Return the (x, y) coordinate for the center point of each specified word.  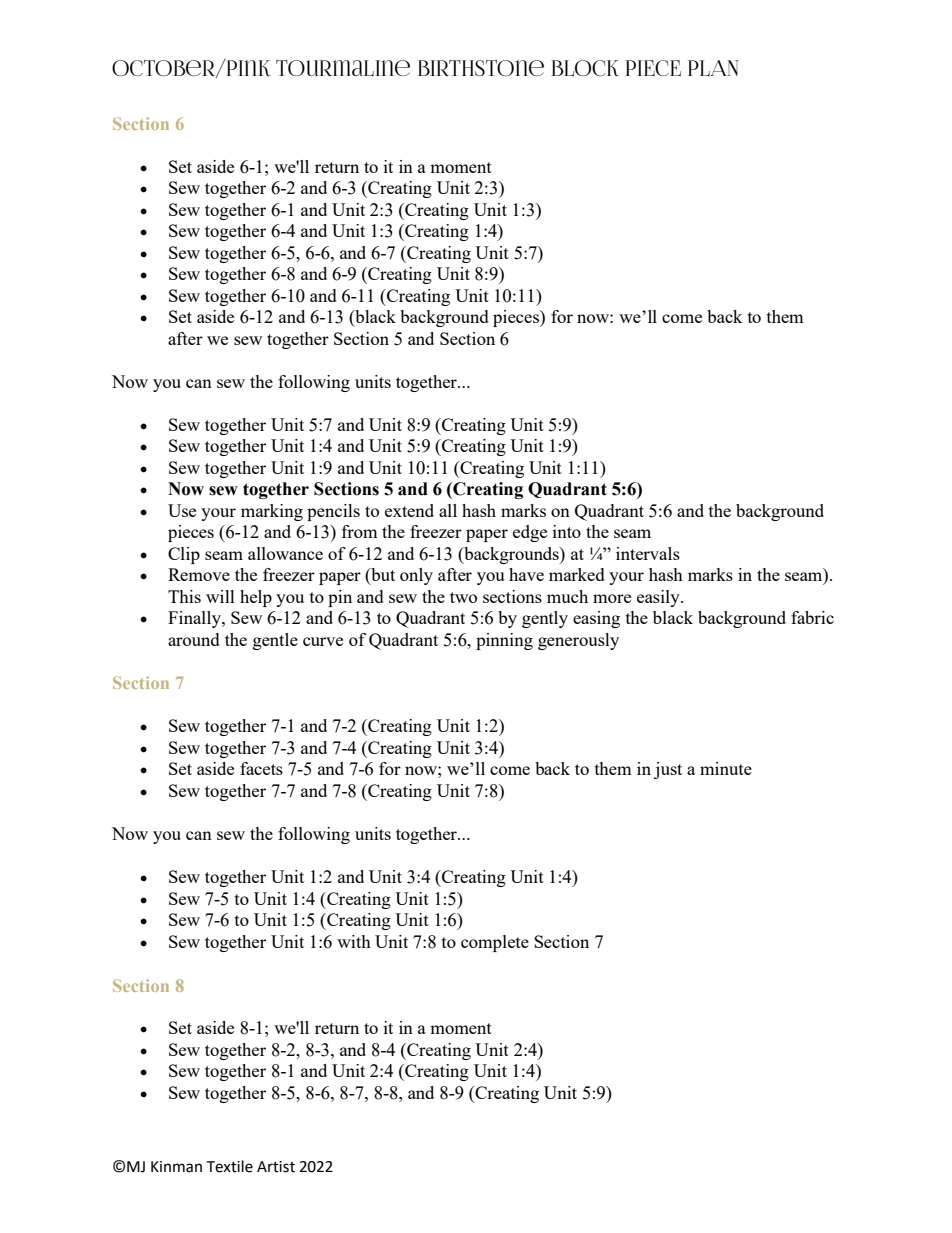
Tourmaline (343, 68)
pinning (504, 641)
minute (726, 768)
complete (495, 943)
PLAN (713, 68)
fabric (812, 617)
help (256, 598)
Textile (229, 1166)
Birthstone (481, 67)
